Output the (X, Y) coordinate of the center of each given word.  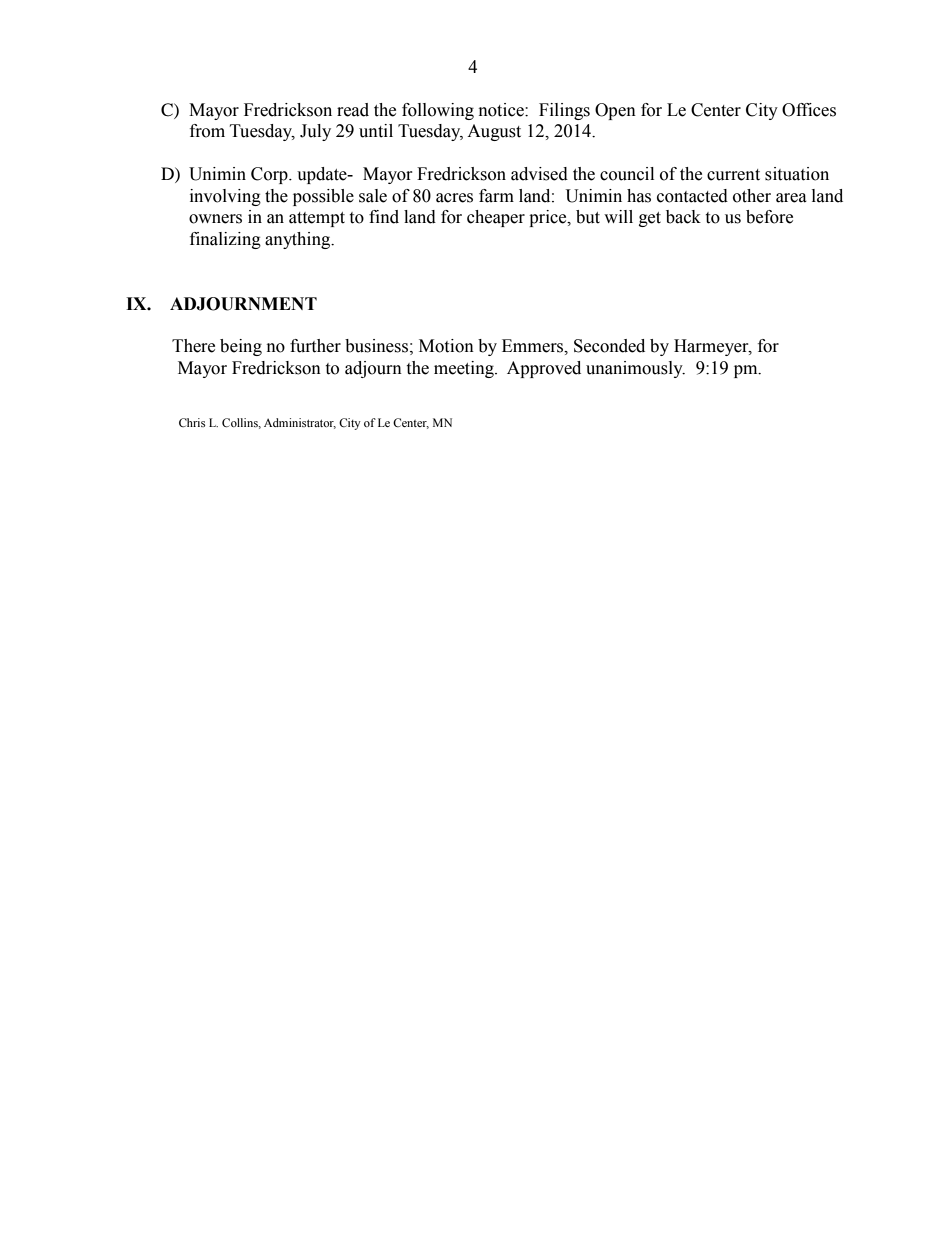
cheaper (496, 218)
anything (299, 240)
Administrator (300, 423)
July (315, 132)
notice (502, 110)
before (769, 217)
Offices (809, 110)
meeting (465, 369)
